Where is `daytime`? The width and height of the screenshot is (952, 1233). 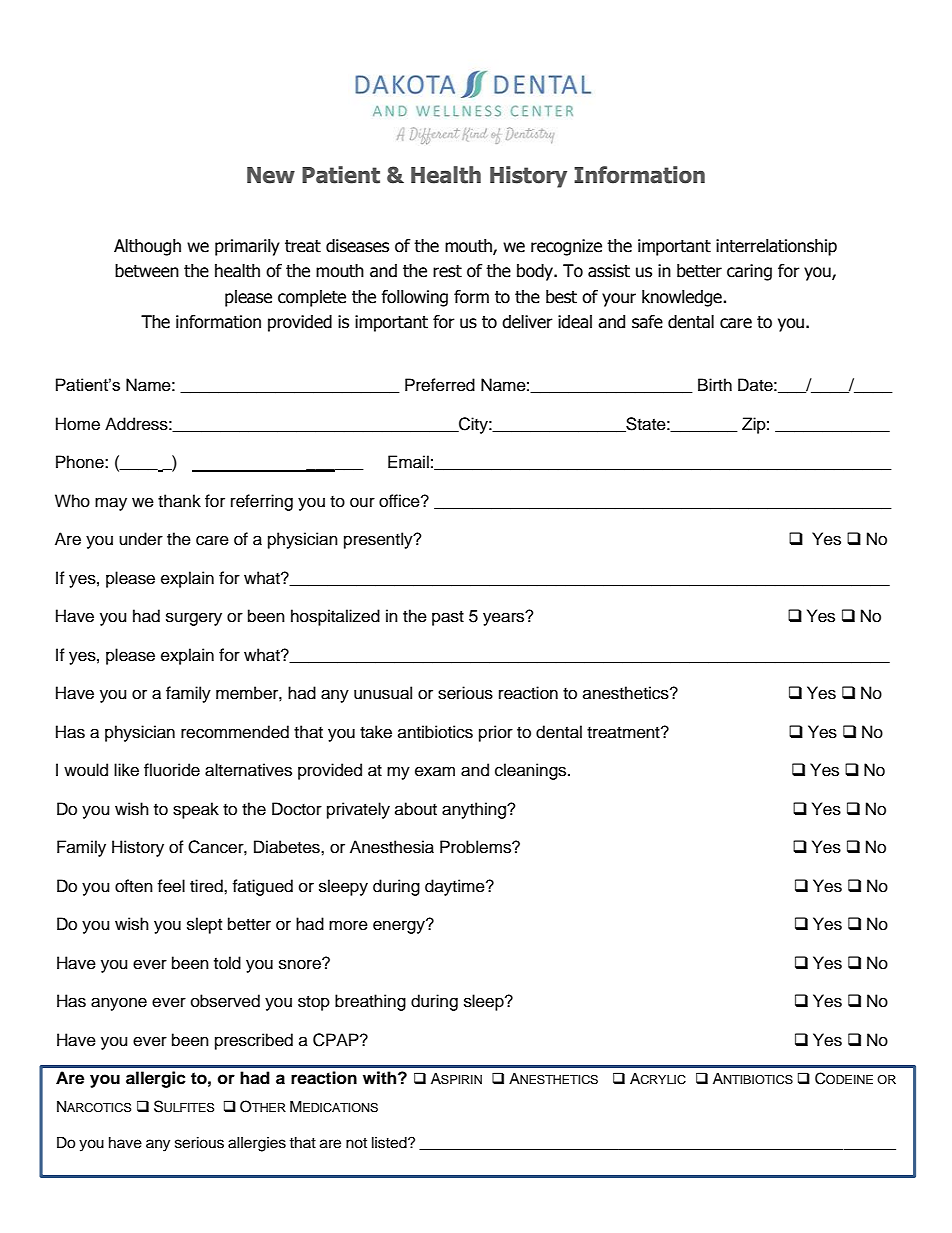
daytime is located at coordinates (456, 887).
